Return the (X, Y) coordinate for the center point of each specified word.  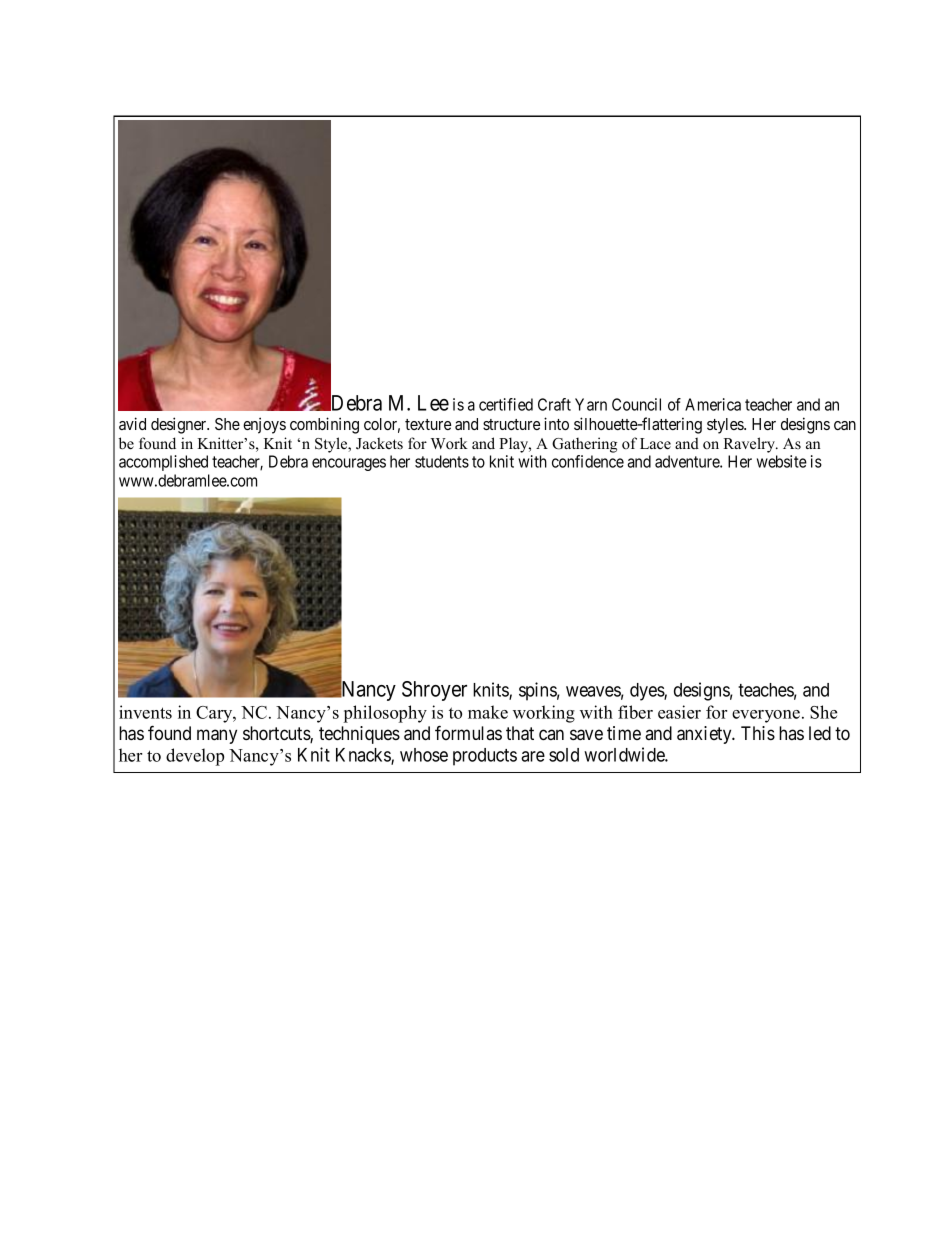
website (782, 461)
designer (180, 425)
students (442, 461)
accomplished (163, 463)
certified (506, 404)
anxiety (705, 735)
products (485, 757)
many (217, 736)
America (713, 404)
